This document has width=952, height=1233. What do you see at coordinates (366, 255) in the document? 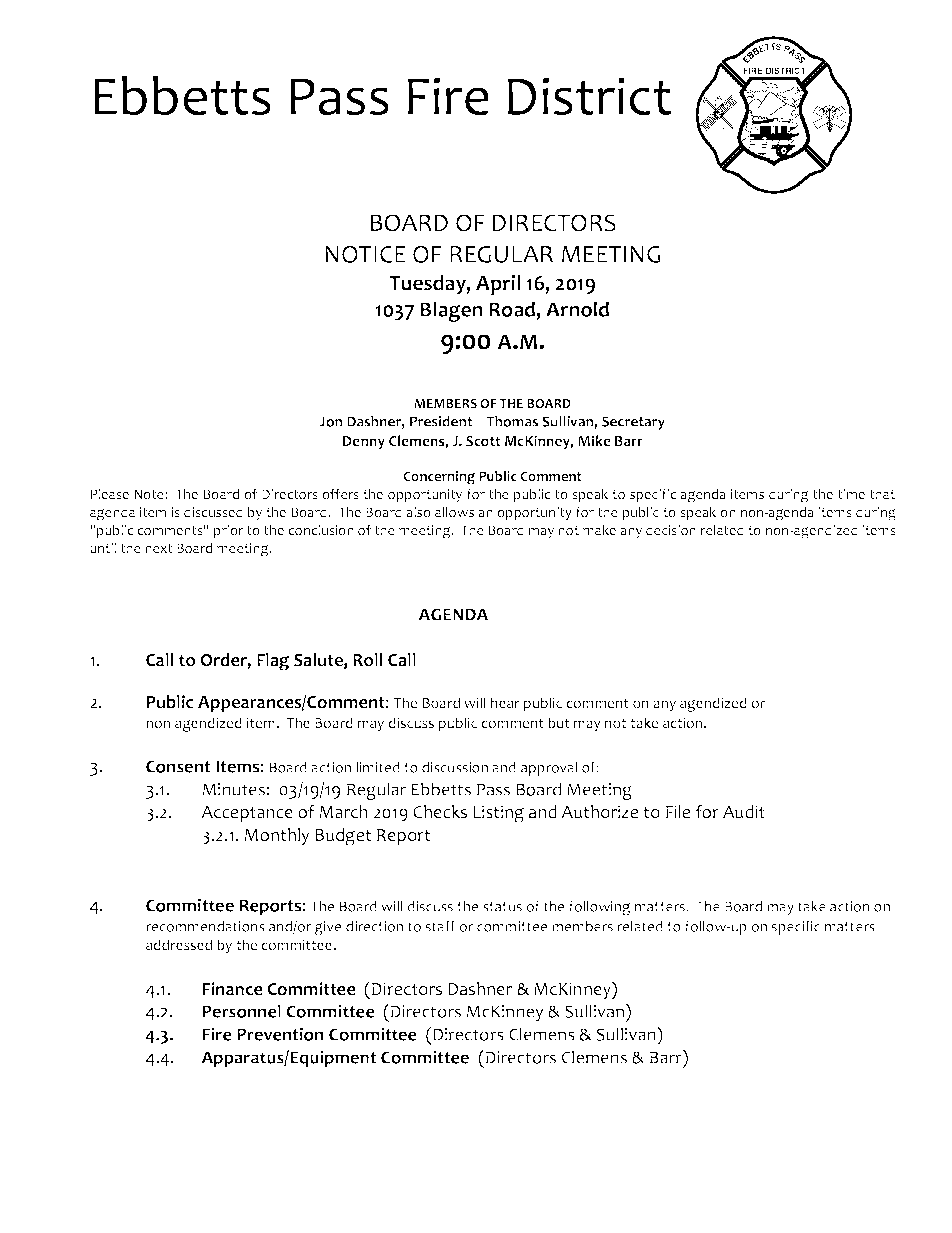
I see `NOTICE` at bounding box center [366, 255].
